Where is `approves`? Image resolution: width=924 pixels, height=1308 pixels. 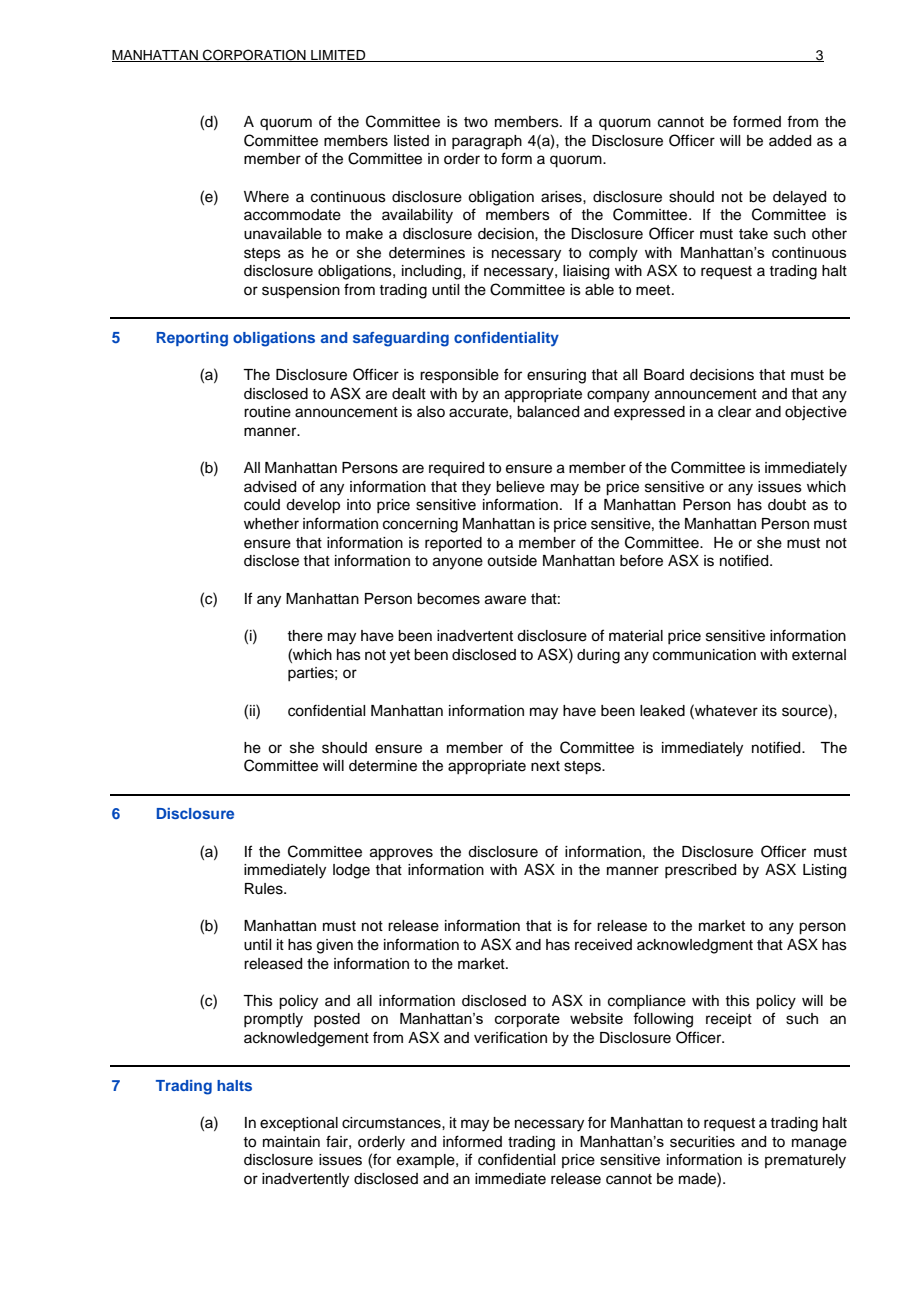 approves is located at coordinates (401, 854).
